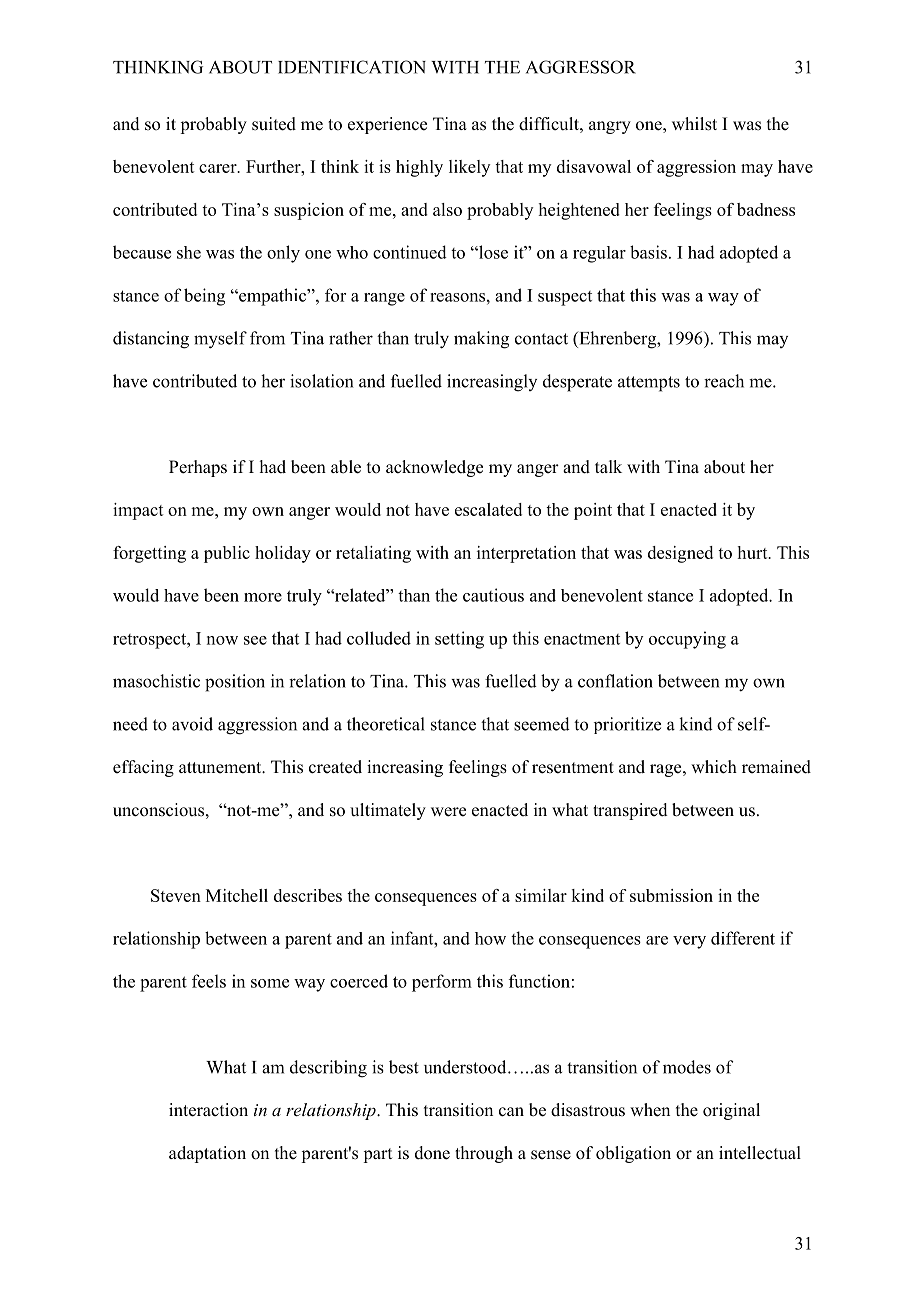 This screenshot has width=924, height=1308. Describe the element at coordinates (263, 597) in the screenshot. I see `more` at that location.
